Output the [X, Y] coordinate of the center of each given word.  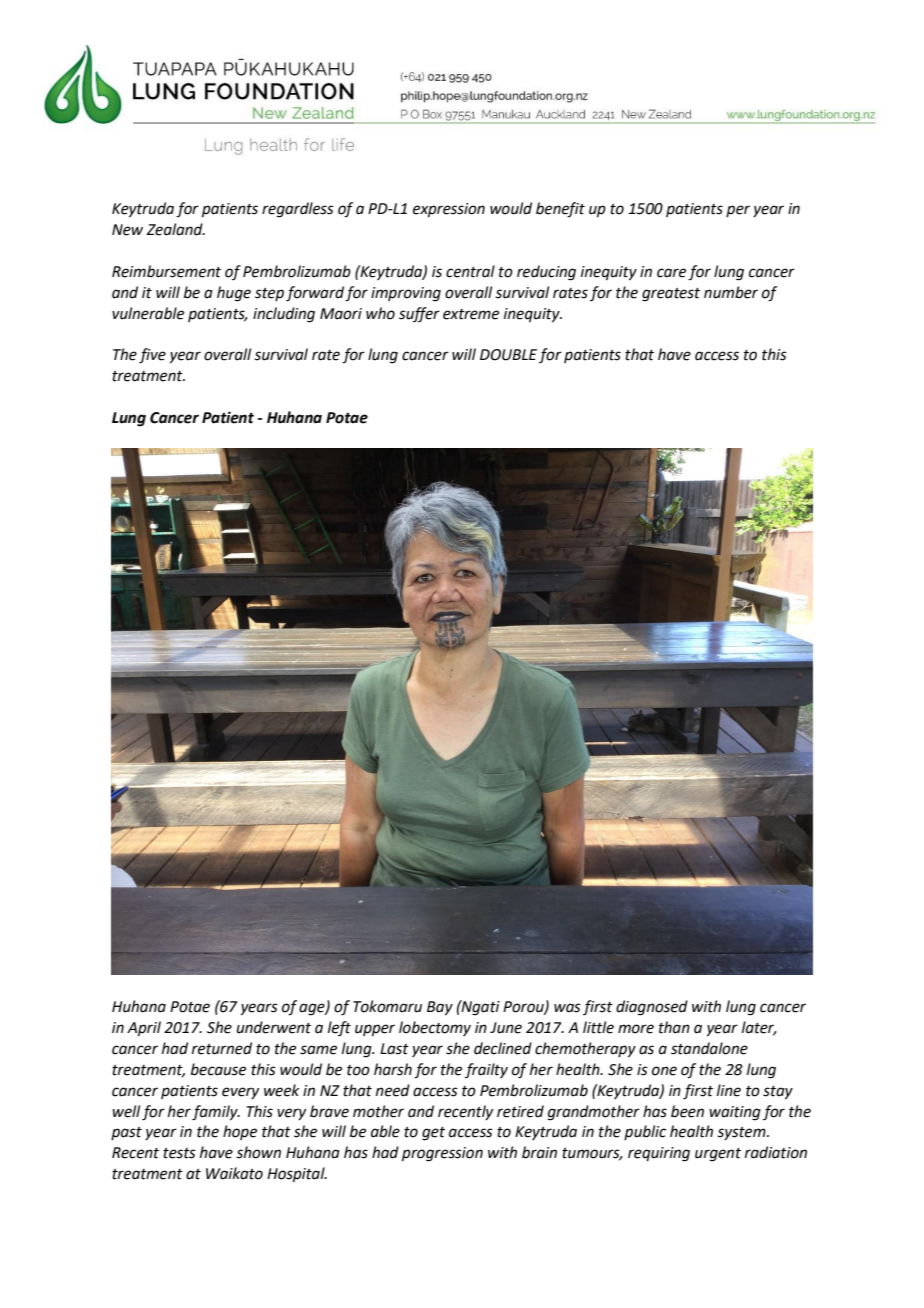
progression [442, 1154]
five [152, 356]
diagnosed [652, 1008]
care [671, 273]
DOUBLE [508, 355]
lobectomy [435, 1028]
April [144, 1028]
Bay [440, 1008]
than [674, 1027]
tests [179, 1153]
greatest [671, 295]
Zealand [175, 229]
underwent [274, 1027]
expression [449, 210]
